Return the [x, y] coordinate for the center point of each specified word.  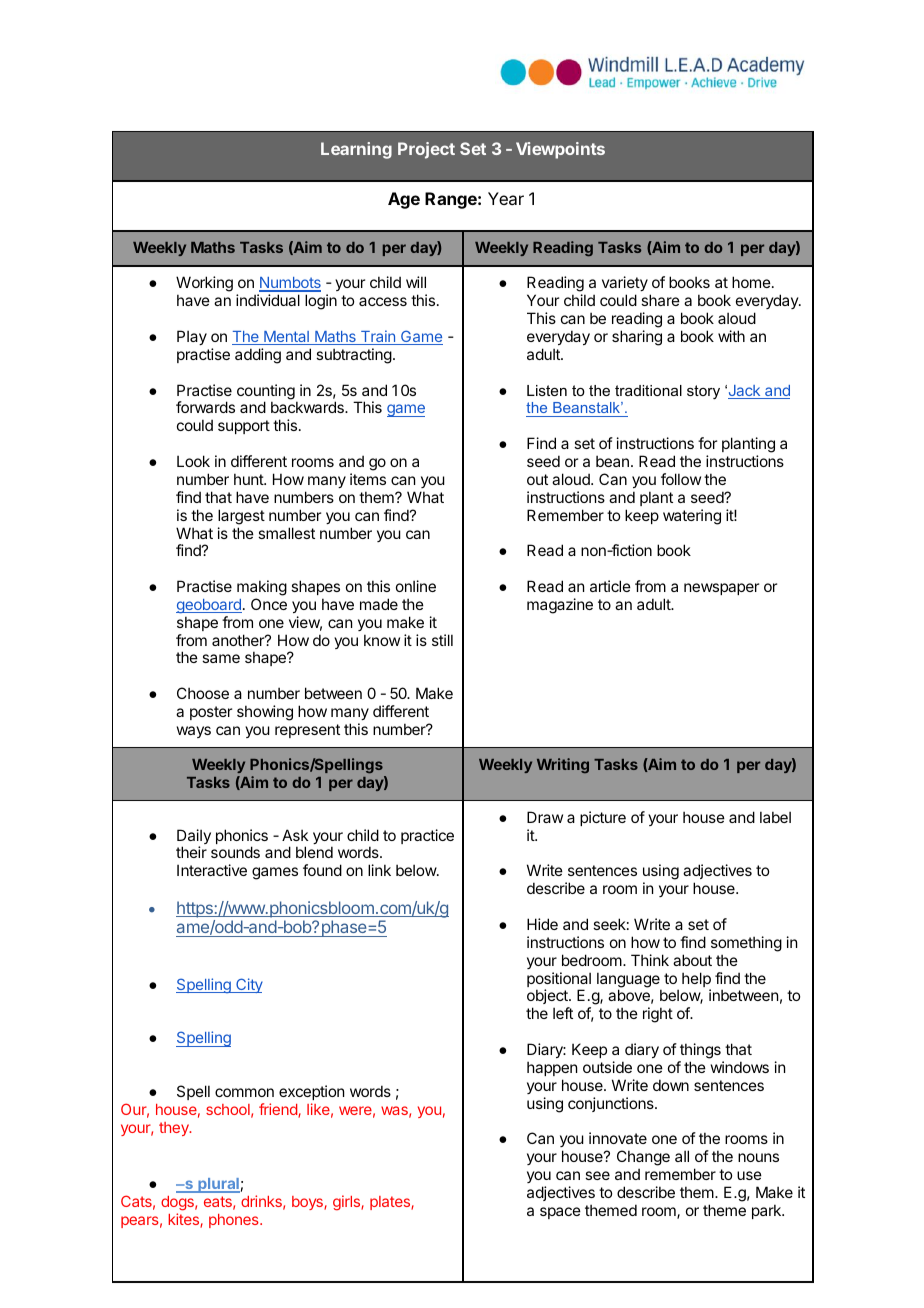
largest [241, 517]
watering [692, 517]
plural [218, 1185]
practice [427, 836]
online [416, 586]
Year [506, 198]
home [751, 282]
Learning [356, 150]
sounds [235, 852]
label [775, 817]
